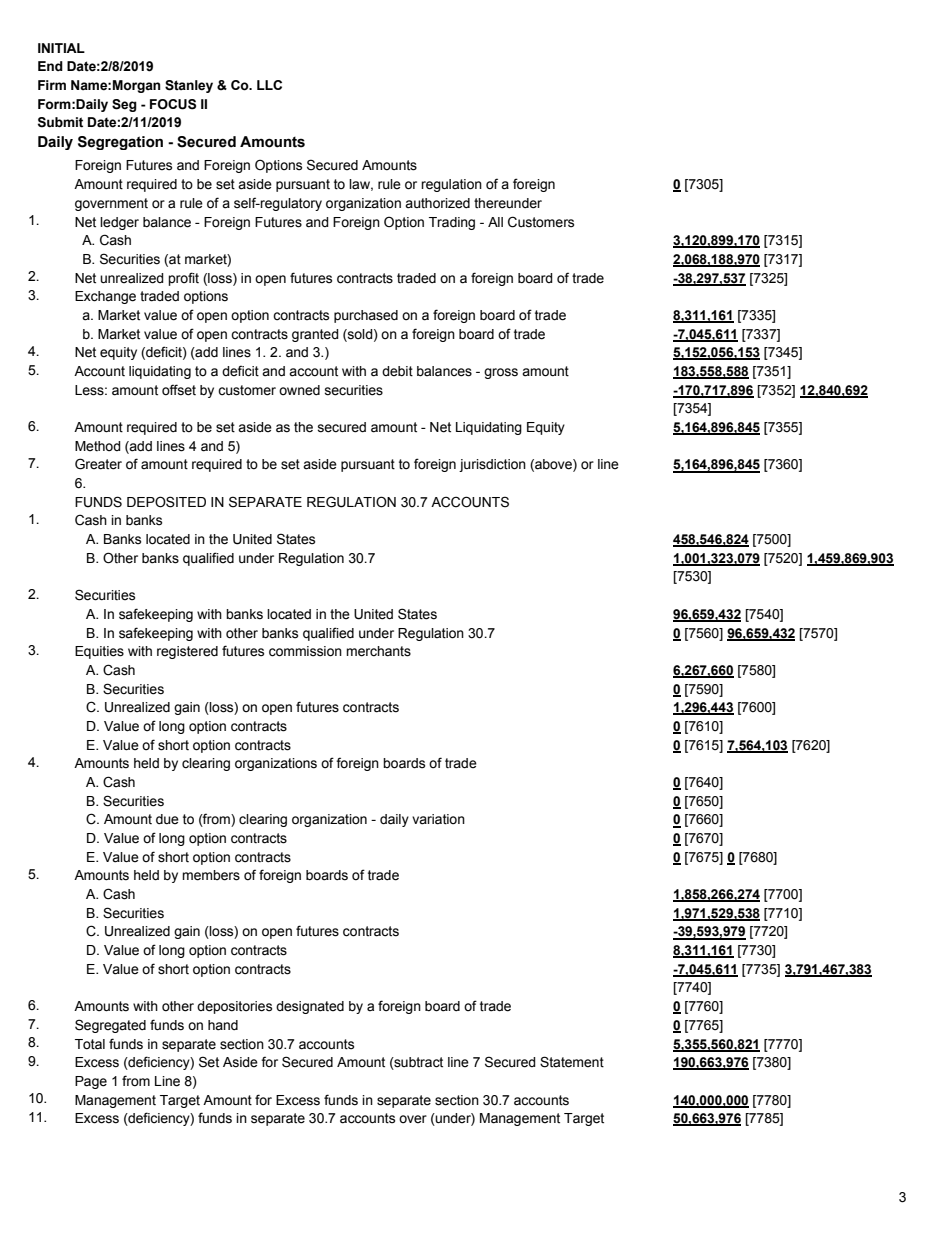 The image size is (952, 1233). Describe the element at coordinates (437, 203) in the image. I see `authorized` at that location.
